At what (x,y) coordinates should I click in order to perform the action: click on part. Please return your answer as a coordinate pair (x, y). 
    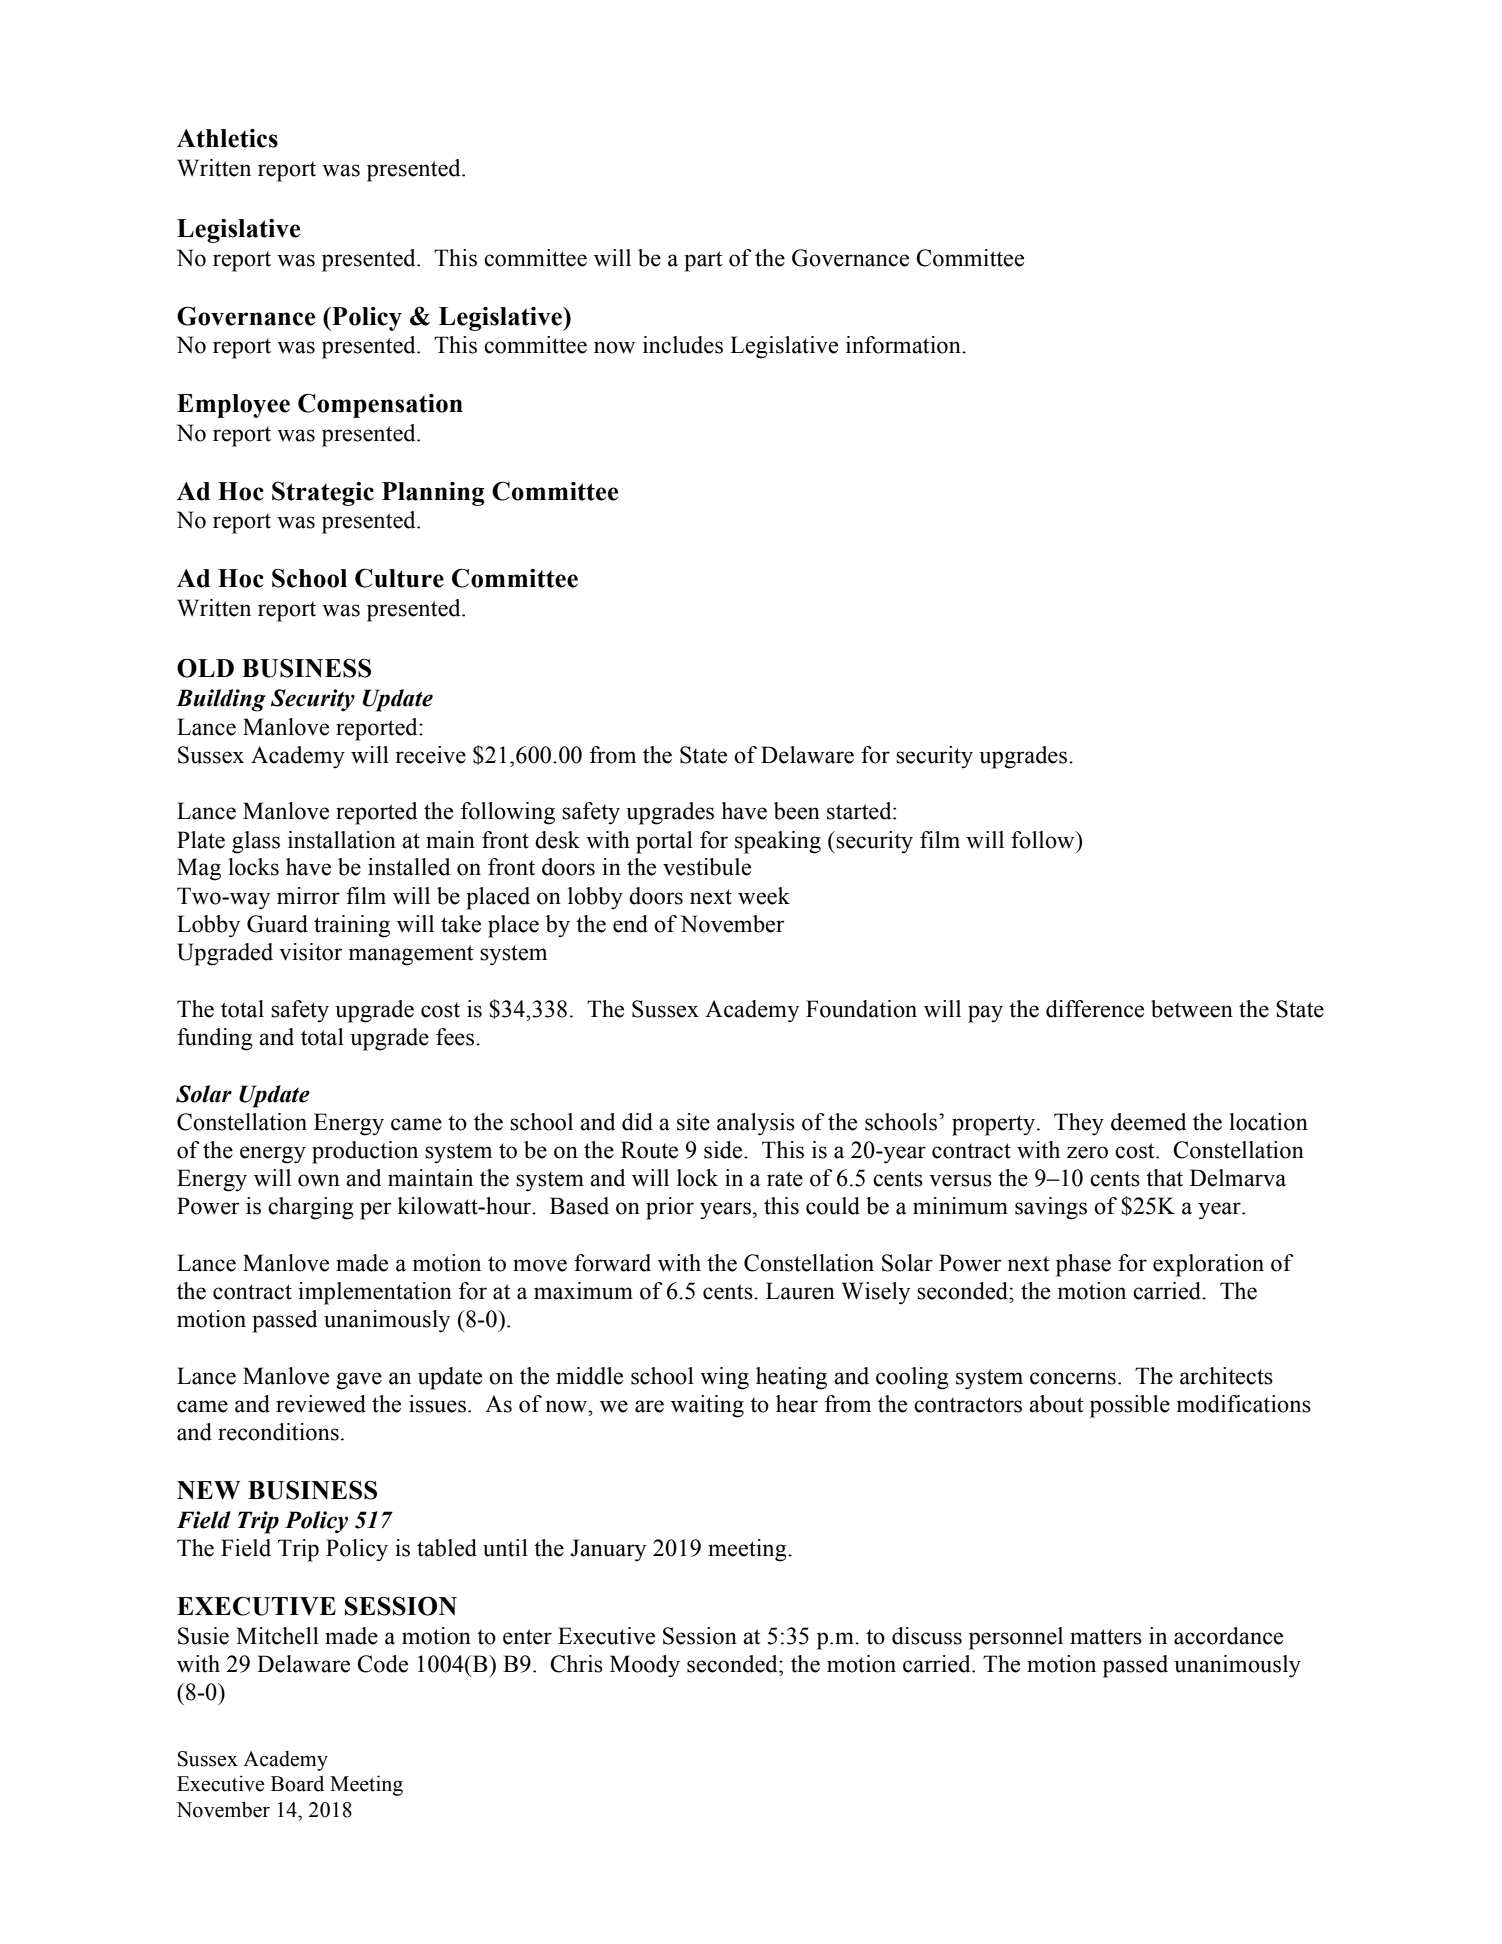
    Looking at the image, I should click on (703, 261).
